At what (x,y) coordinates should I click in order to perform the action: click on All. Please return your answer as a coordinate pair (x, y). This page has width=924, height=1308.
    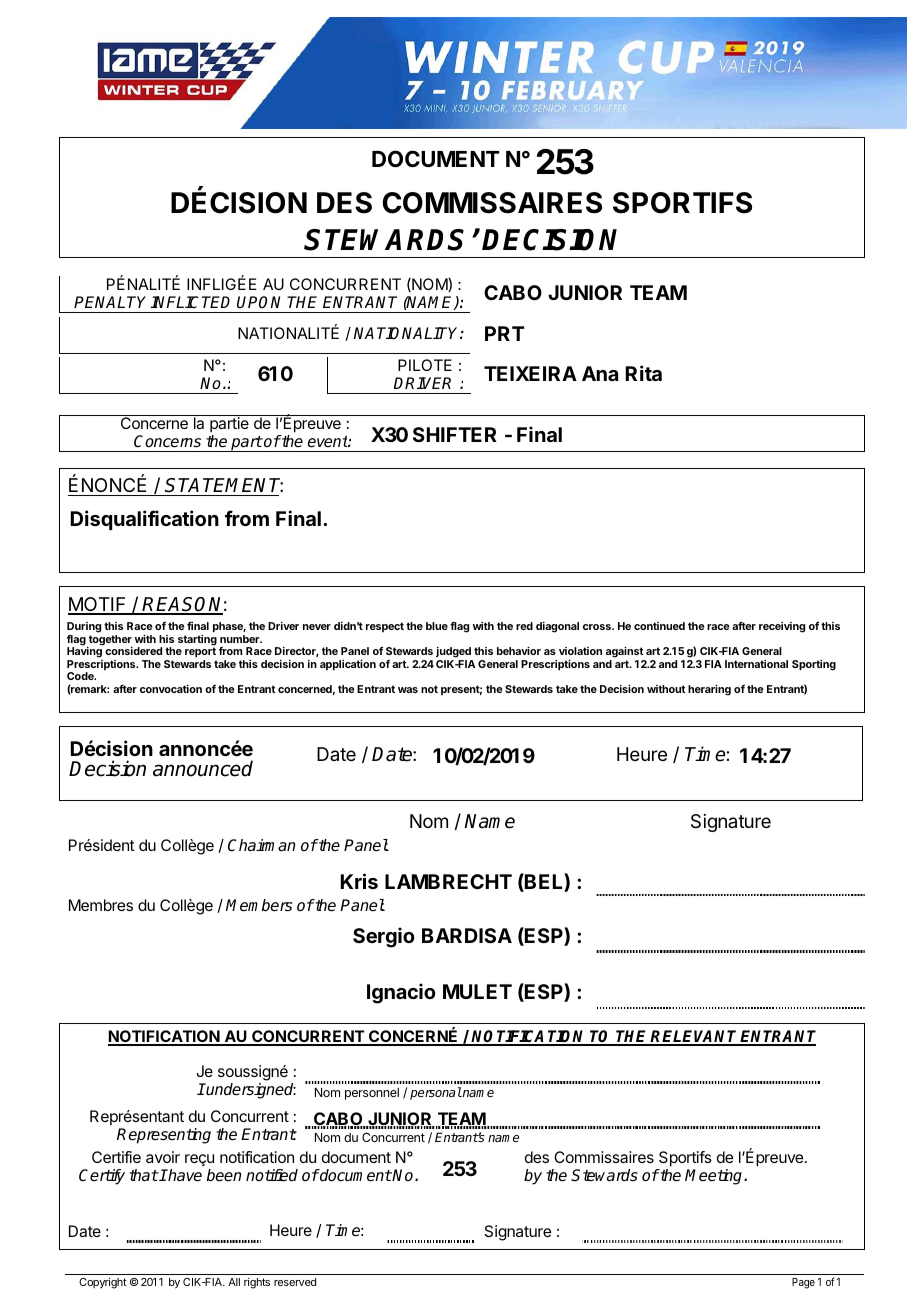
    Looking at the image, I should click on (234, 1282).
